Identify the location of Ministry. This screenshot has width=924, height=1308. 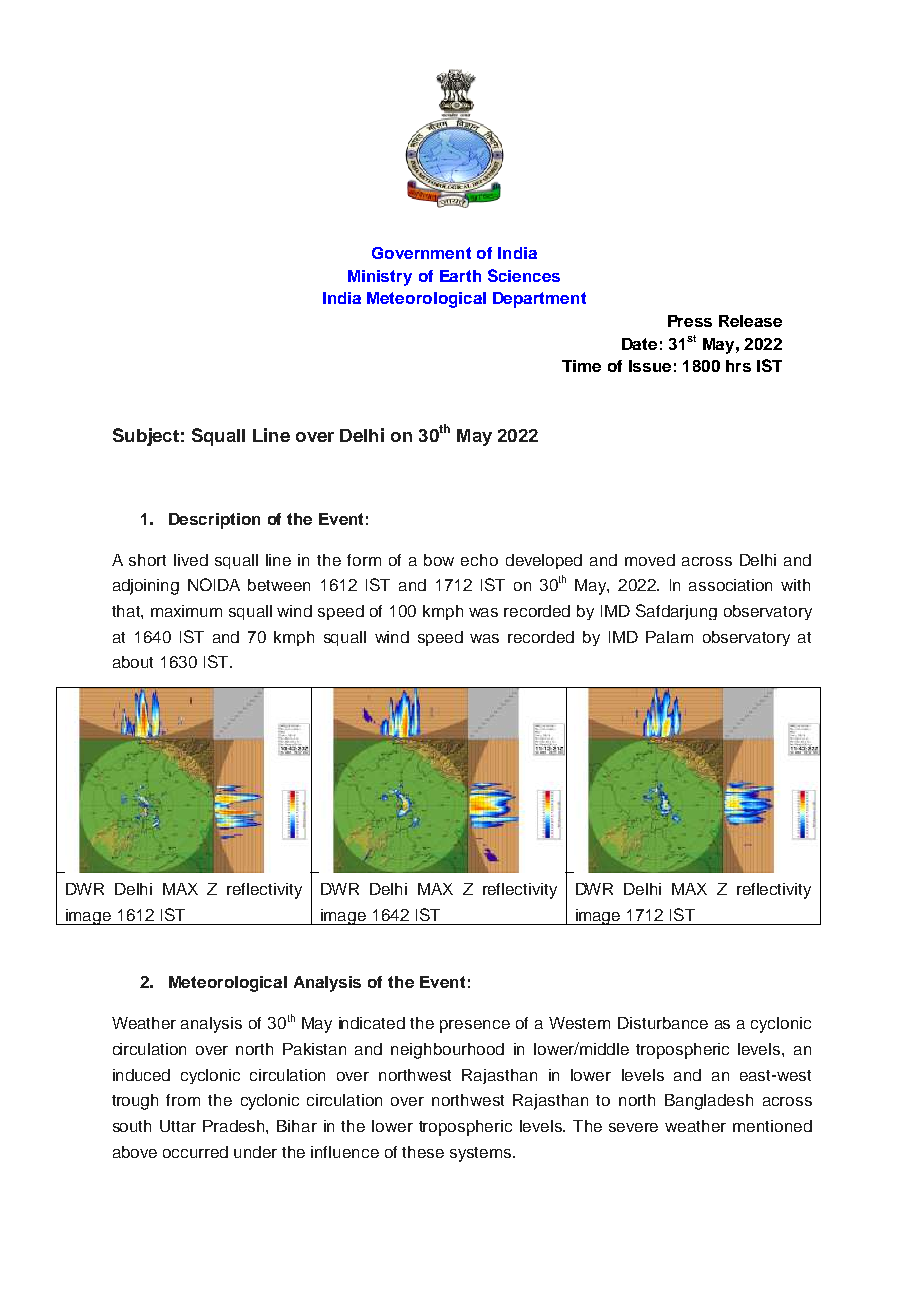
(380, 278).
